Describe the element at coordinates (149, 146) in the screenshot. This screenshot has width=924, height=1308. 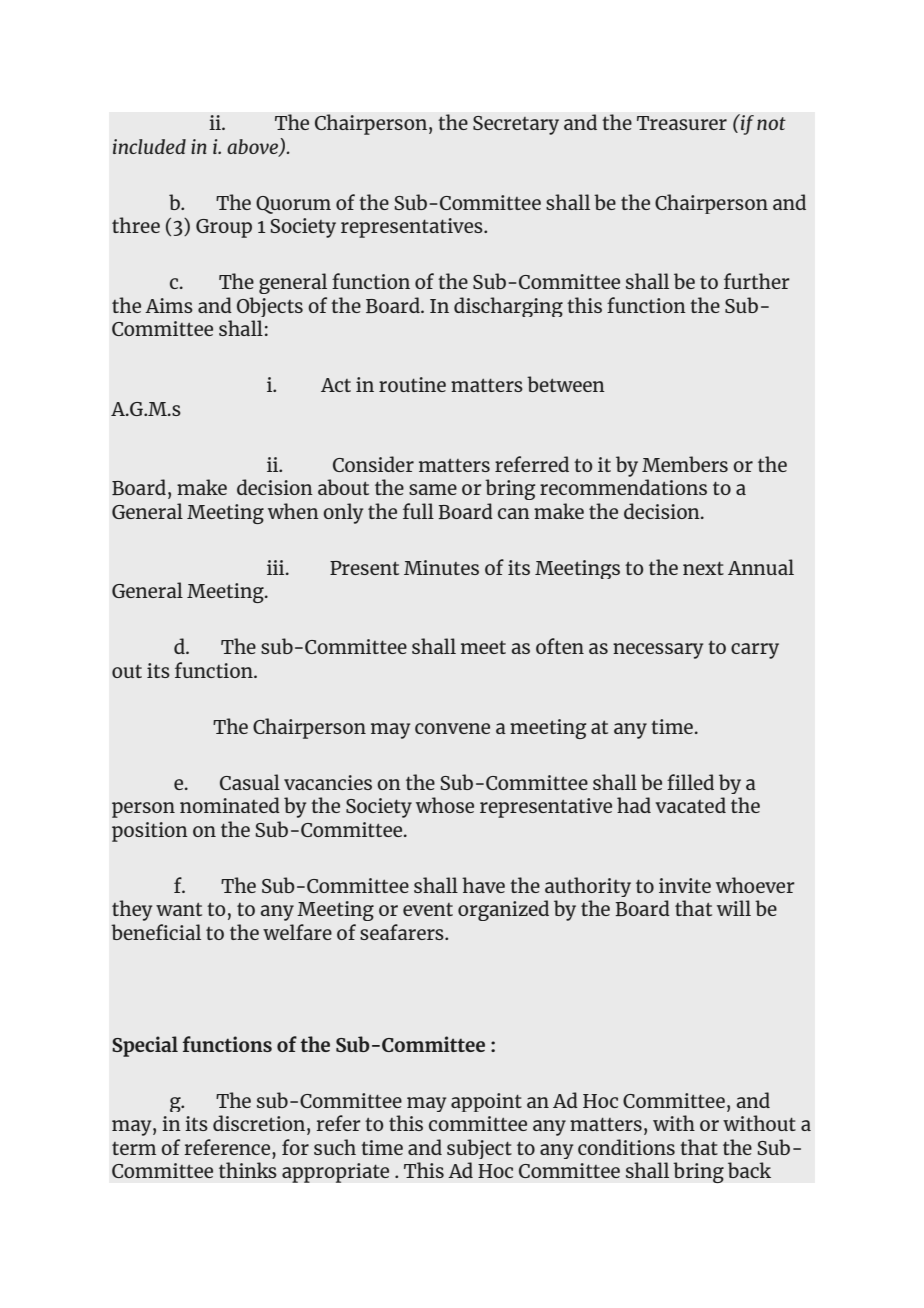
I see `included` at that location.
